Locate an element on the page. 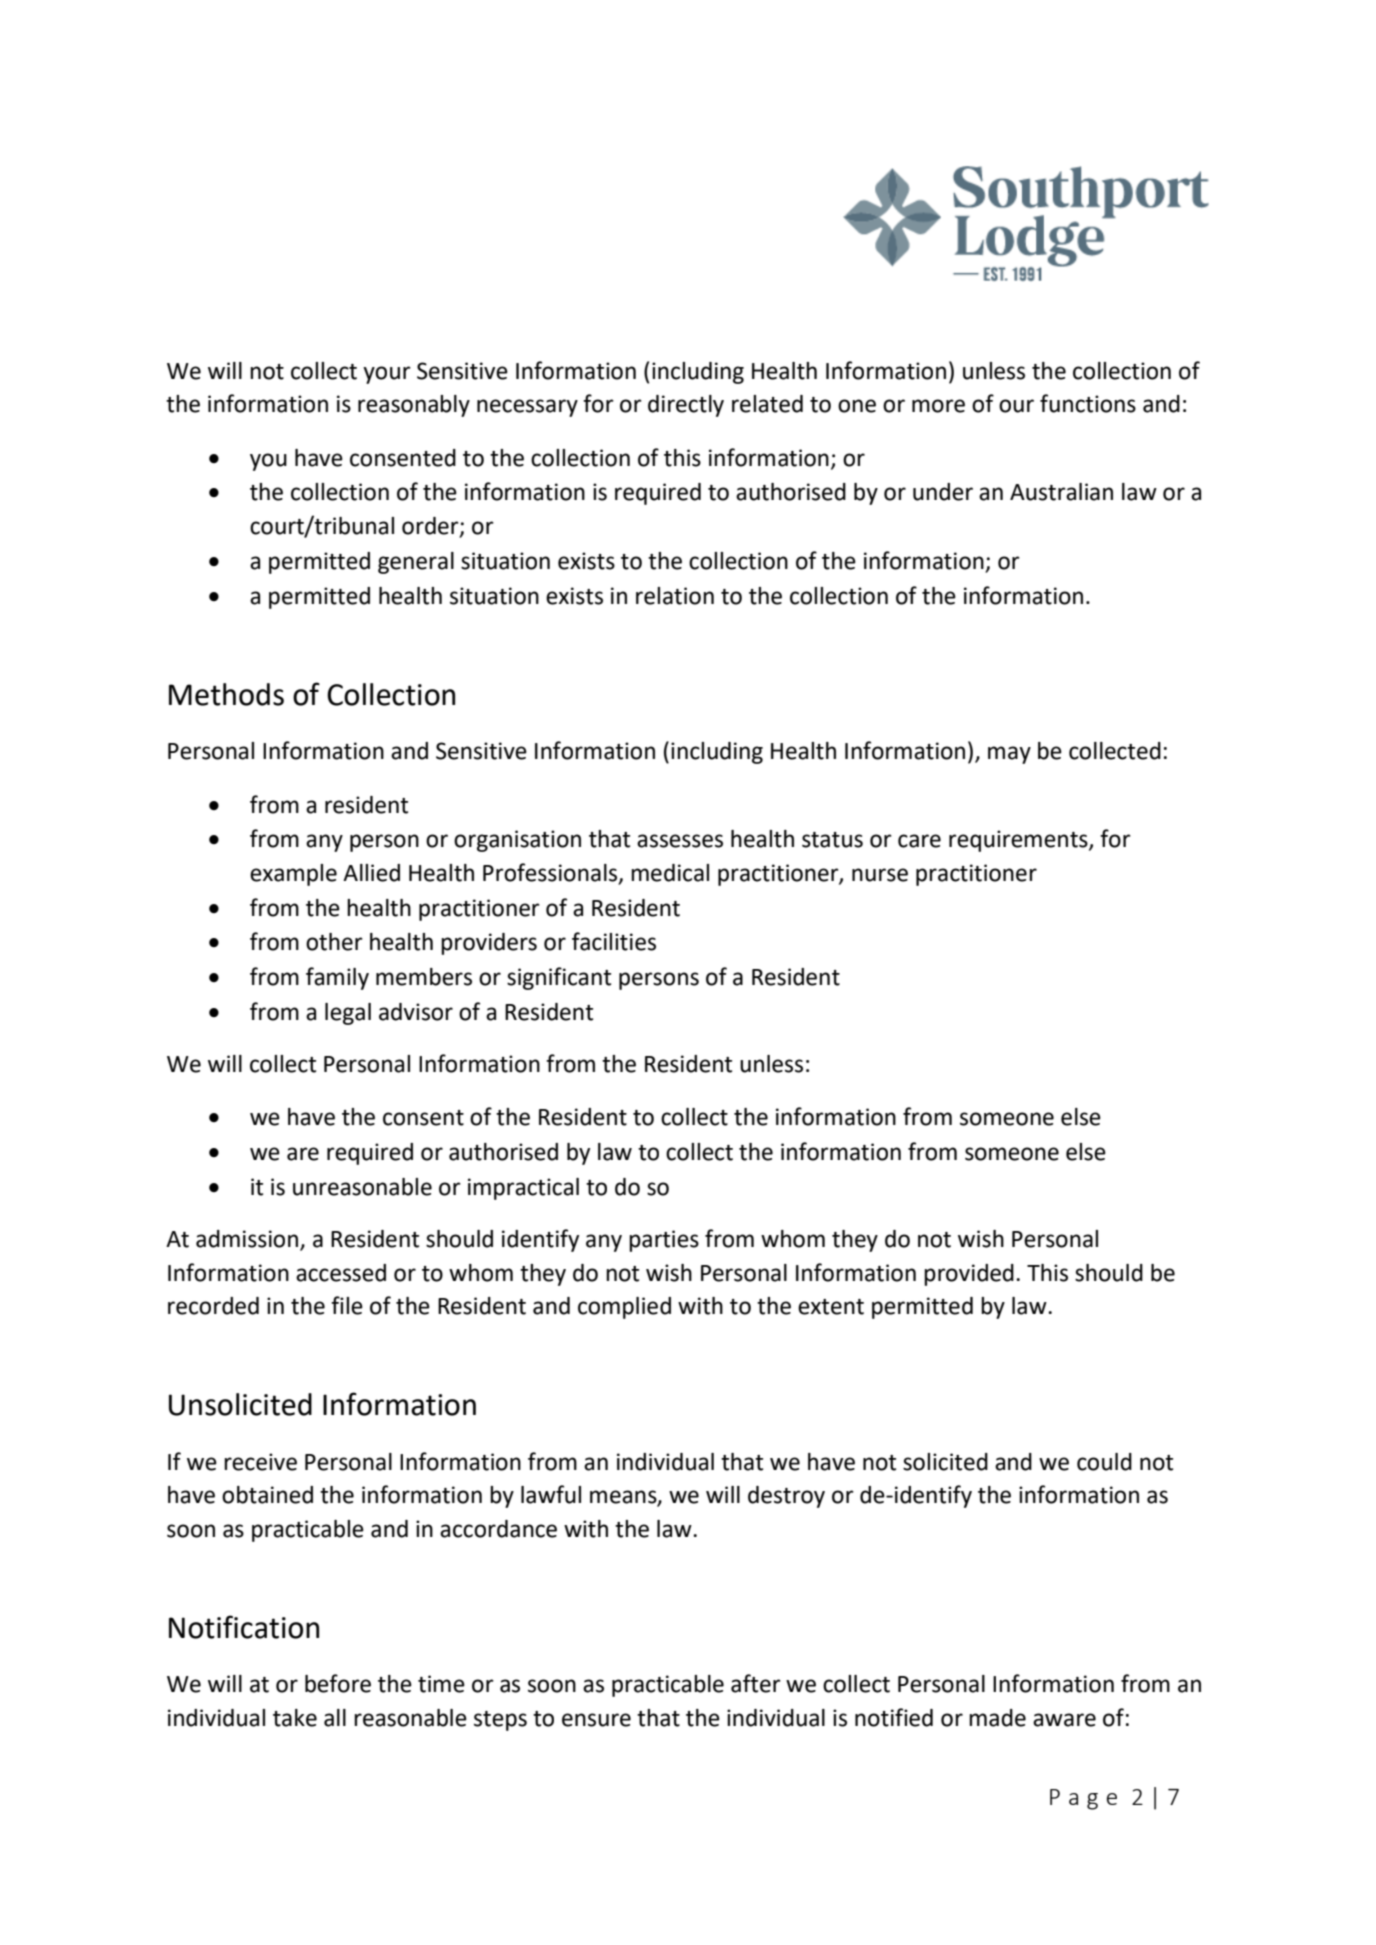 This image has height=1945, width=1376. nurse is located at coordinates (880, 875).
